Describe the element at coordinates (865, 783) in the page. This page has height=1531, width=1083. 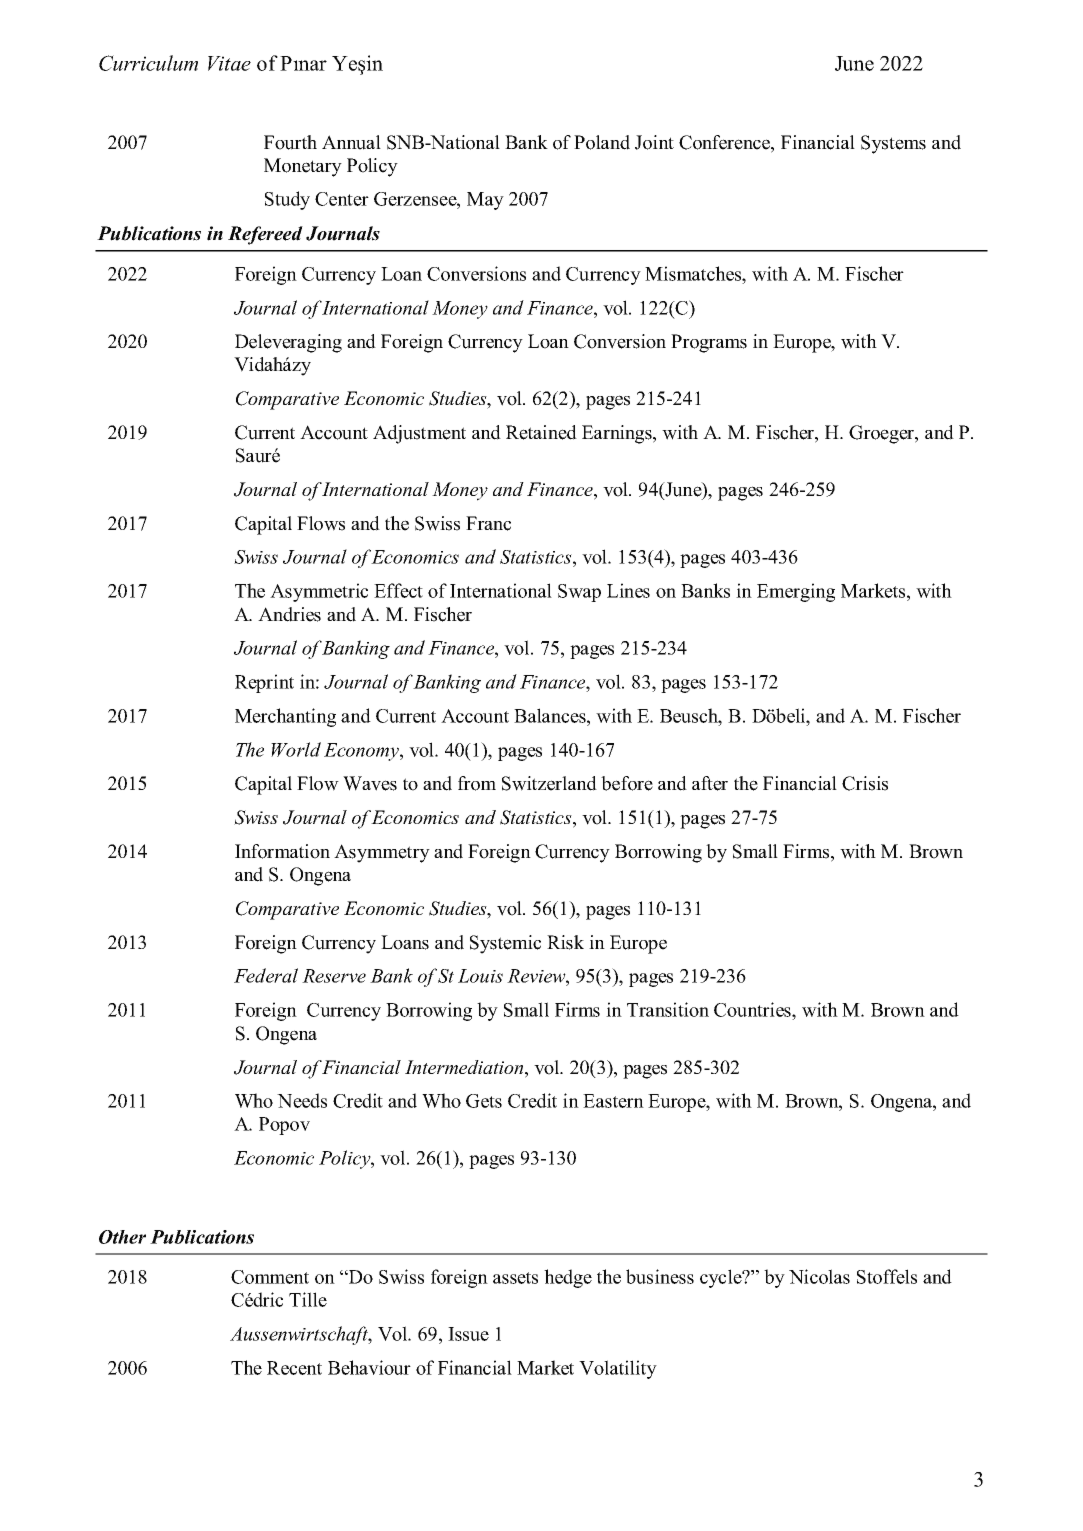
I see `Crisis` at that location.
